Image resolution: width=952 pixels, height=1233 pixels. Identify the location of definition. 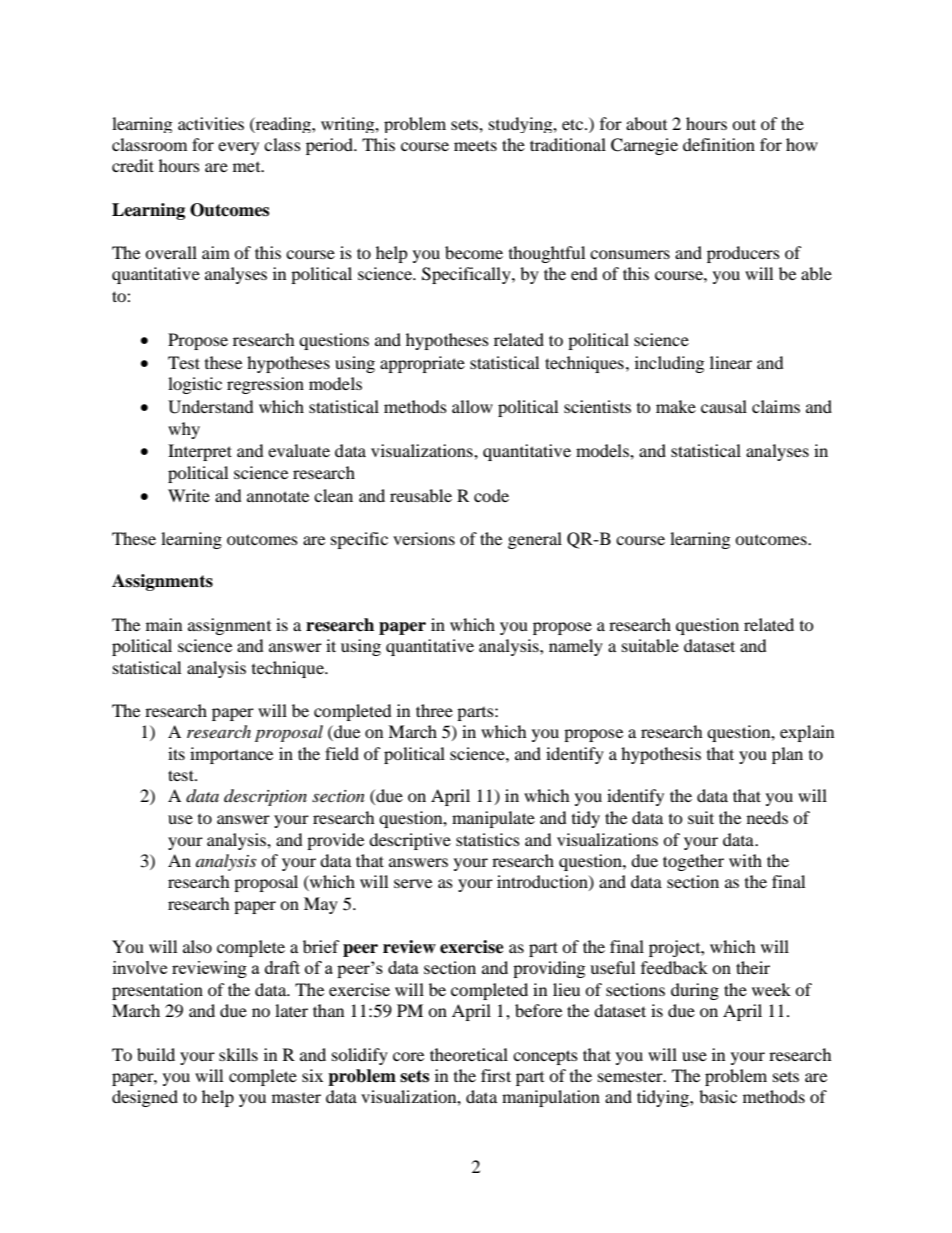
(719, 144).
